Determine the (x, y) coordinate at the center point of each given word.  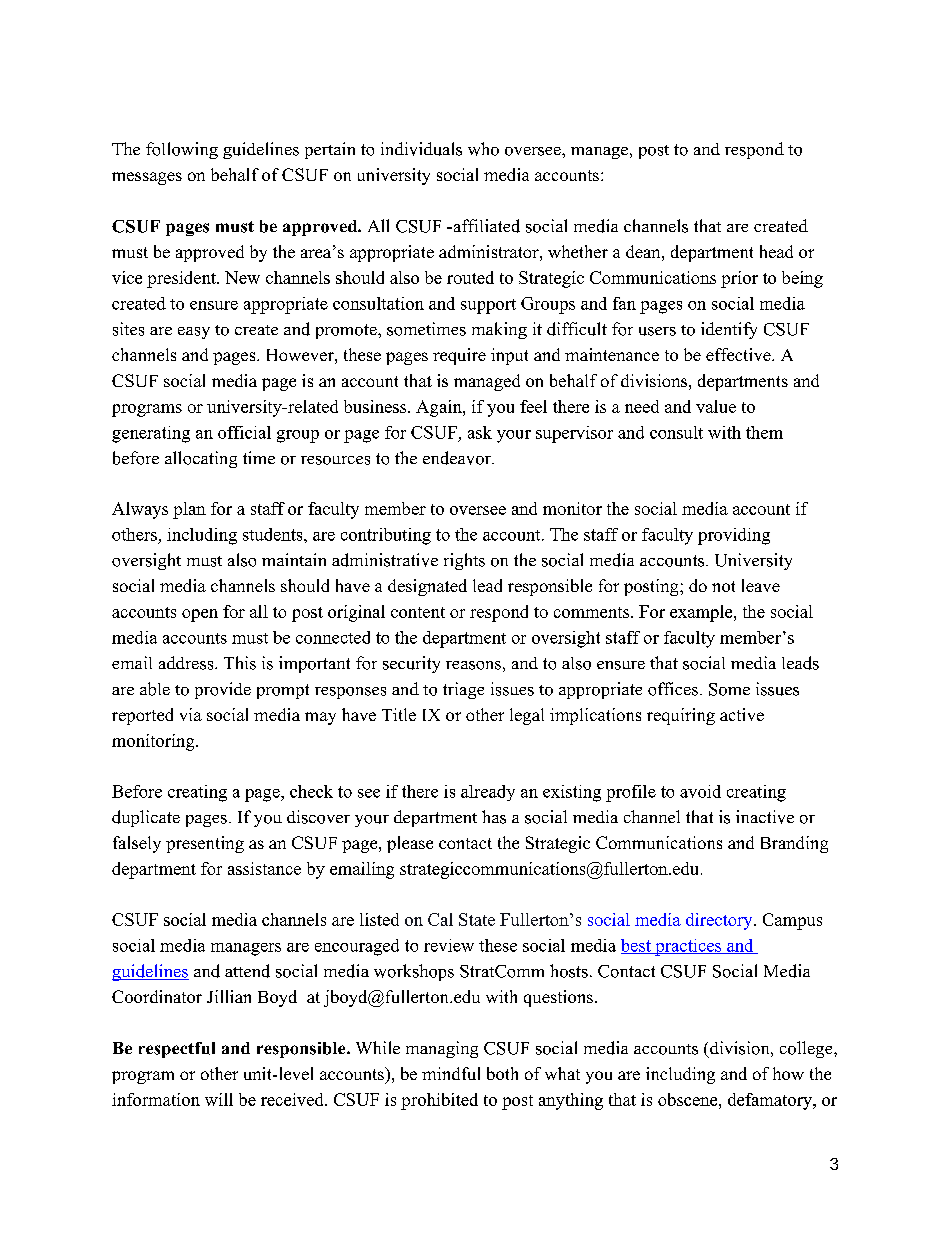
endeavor (458, 458)
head (776, 251)
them (764, 432)
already (488, 793)
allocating (201, 459)
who (483, 149)
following (182, 150)
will (219, 1099)
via (191, 714)
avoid (700, 791)
